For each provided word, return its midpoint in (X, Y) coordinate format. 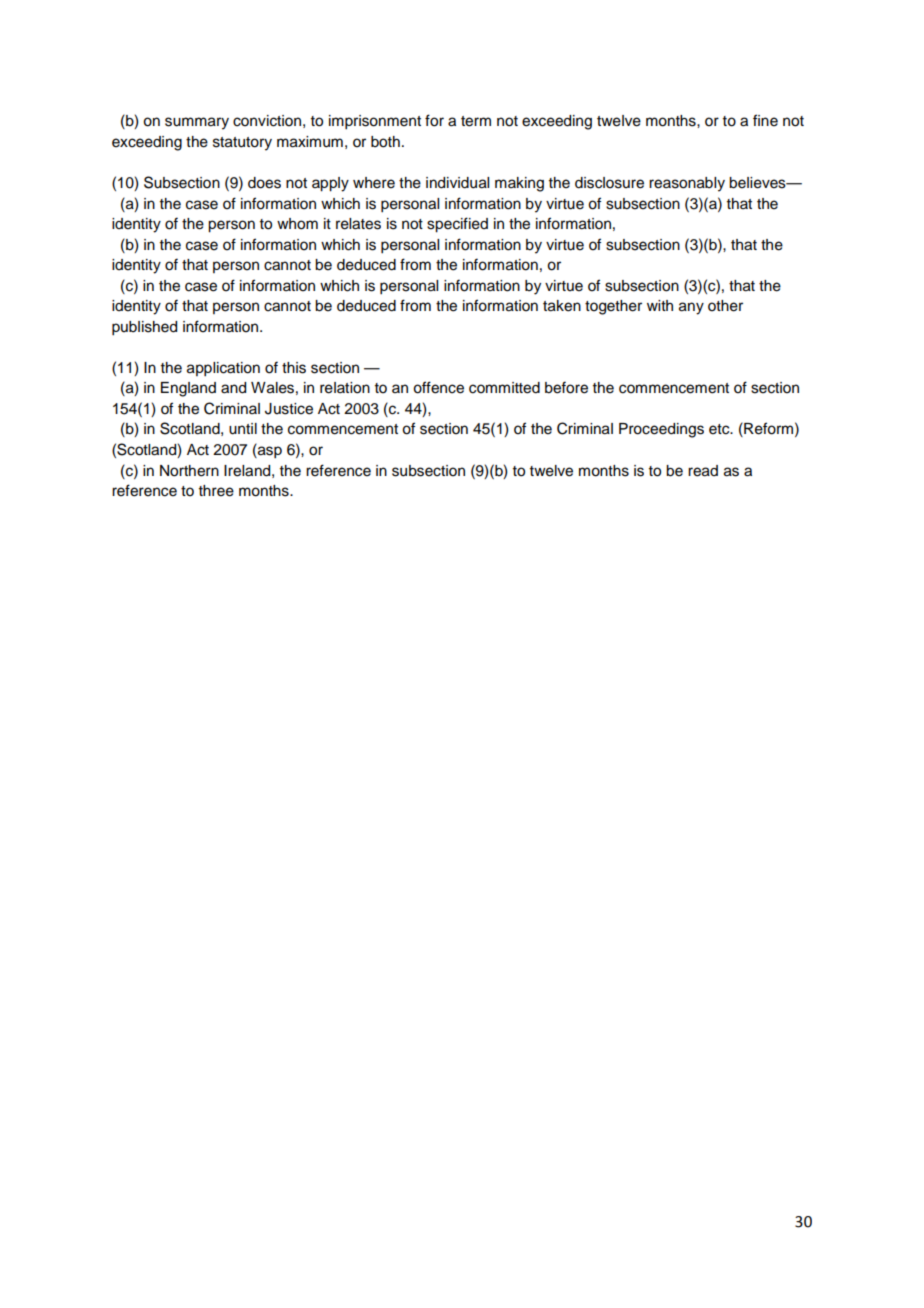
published (144, 328)
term (476, 121)
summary (197, 123)
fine (765, 120)
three (216, 491)
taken (562, 306)
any (691, 308)
